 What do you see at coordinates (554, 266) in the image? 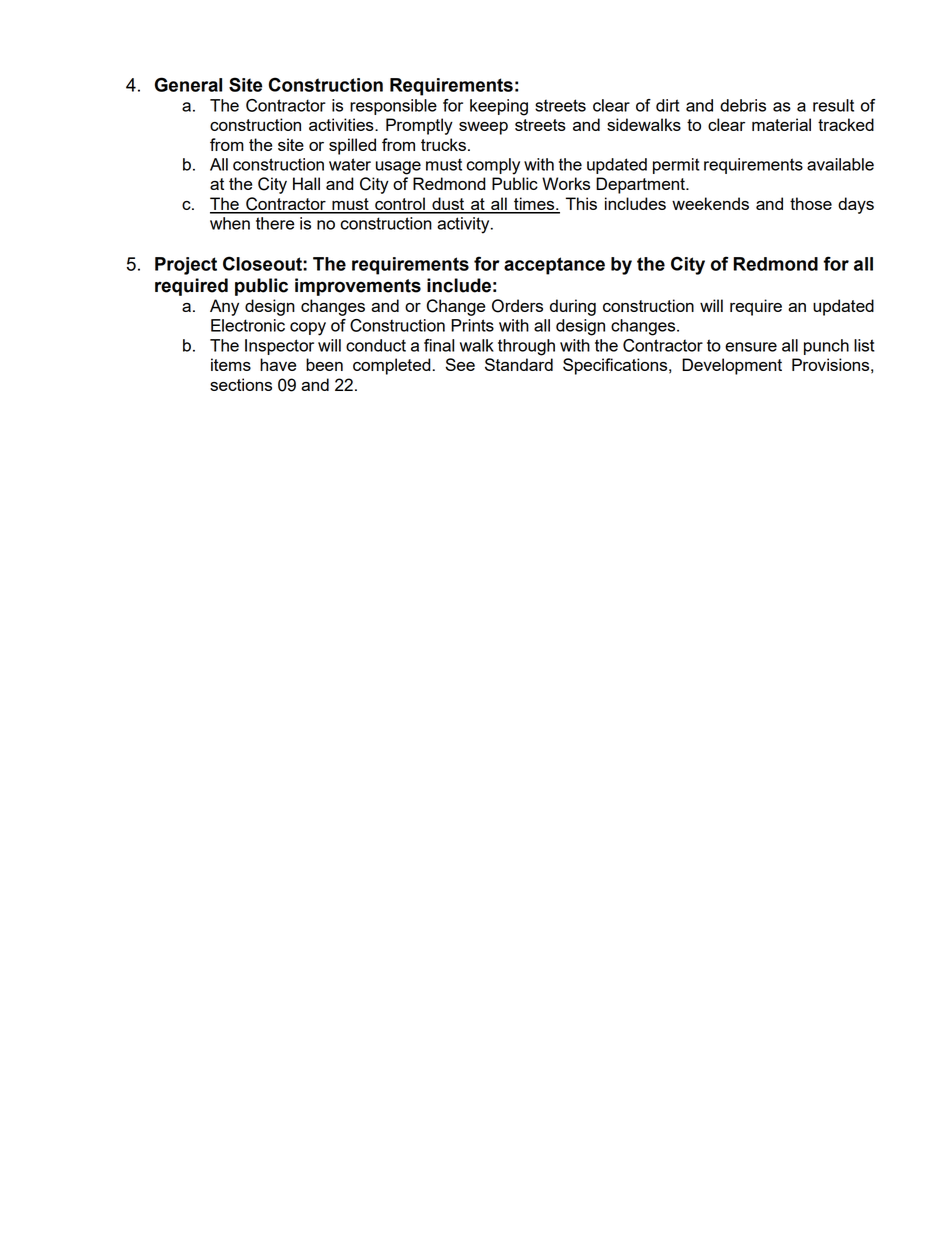
I see `acceptance` at bounding box center [554, 266].
